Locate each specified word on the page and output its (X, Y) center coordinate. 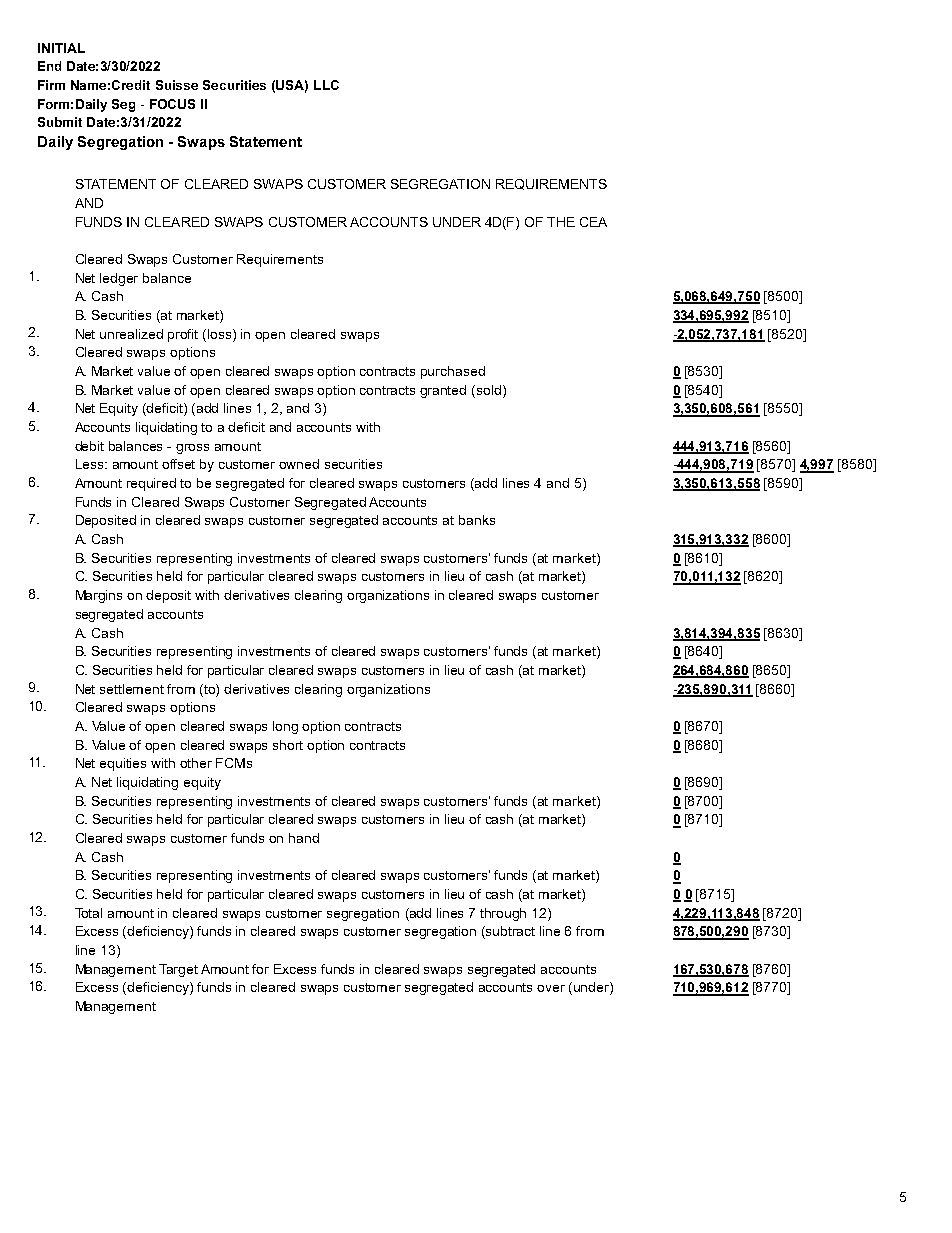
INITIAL (61, 48)
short (288, 745)
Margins (99, 596)
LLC (326, 85)
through (503, 914)
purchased (453, 372)
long (285, 727)
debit (89, 446)
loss (221, 334)
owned (299, 464)
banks (477, 520)
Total (88, 913)
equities (123, 764)
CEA (593, 222)
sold (487, 390)
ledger (119, 279)
